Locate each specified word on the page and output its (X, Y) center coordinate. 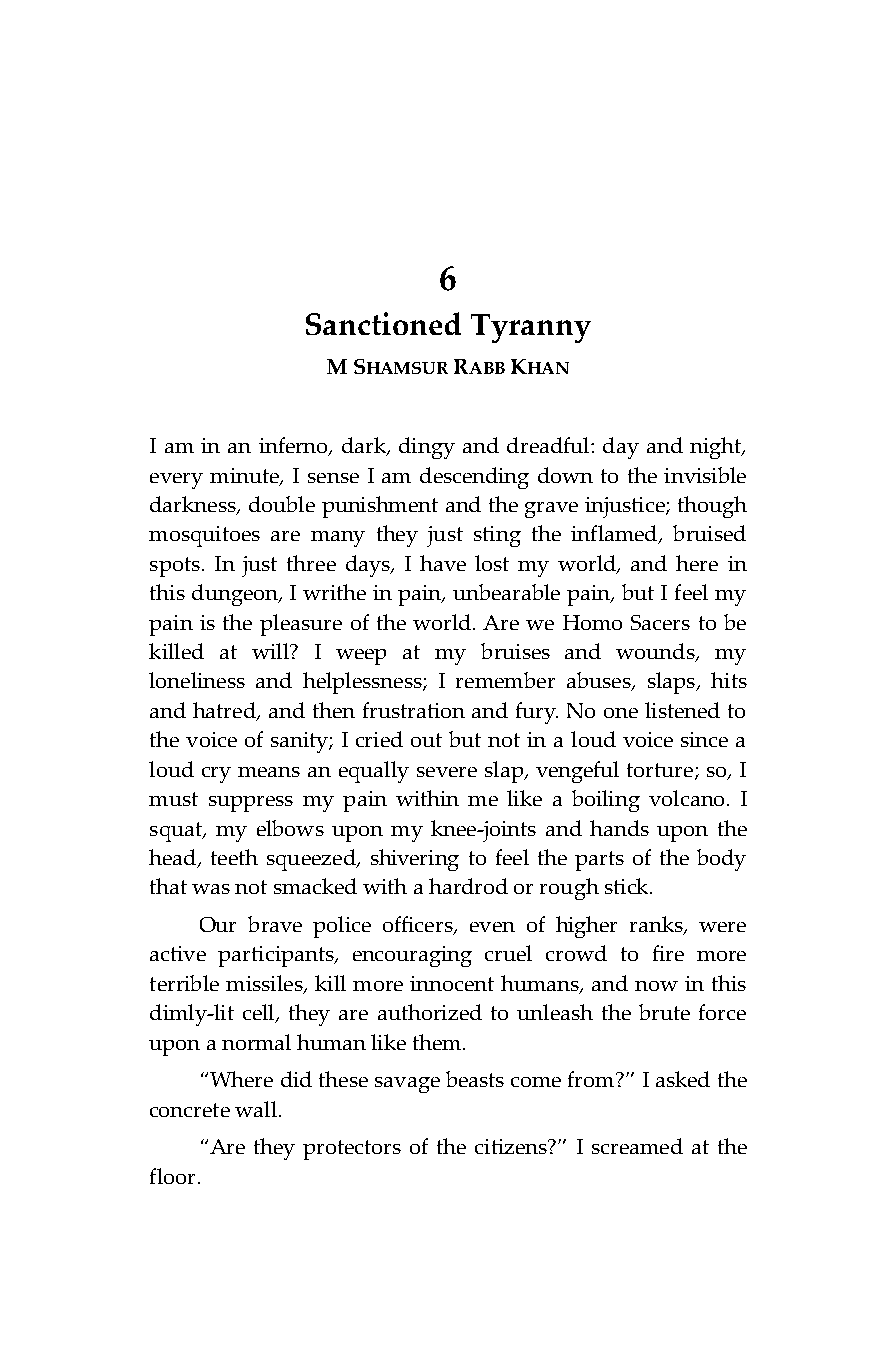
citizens (512, 1146)
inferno (294, 446)
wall (256, 1109)
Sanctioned (383, 323)
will (271, 651)
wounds (656, 652)
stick (626, 886)
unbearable (506, 592)
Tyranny (531, 328)
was (211, 889)
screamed (637, 1146)
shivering (415, 860)
